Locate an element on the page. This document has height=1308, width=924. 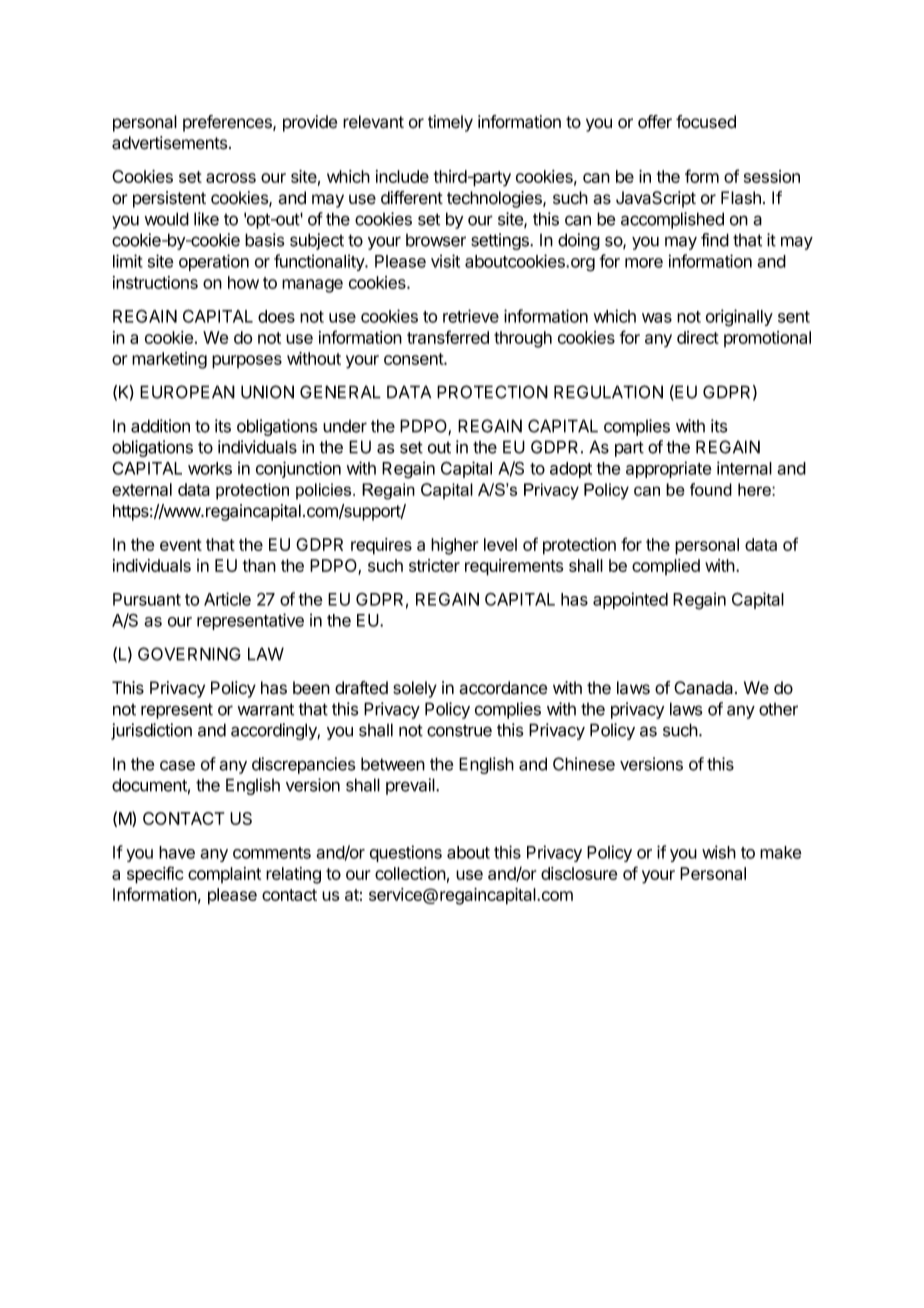
focused is located at coordinates (706, 122).
